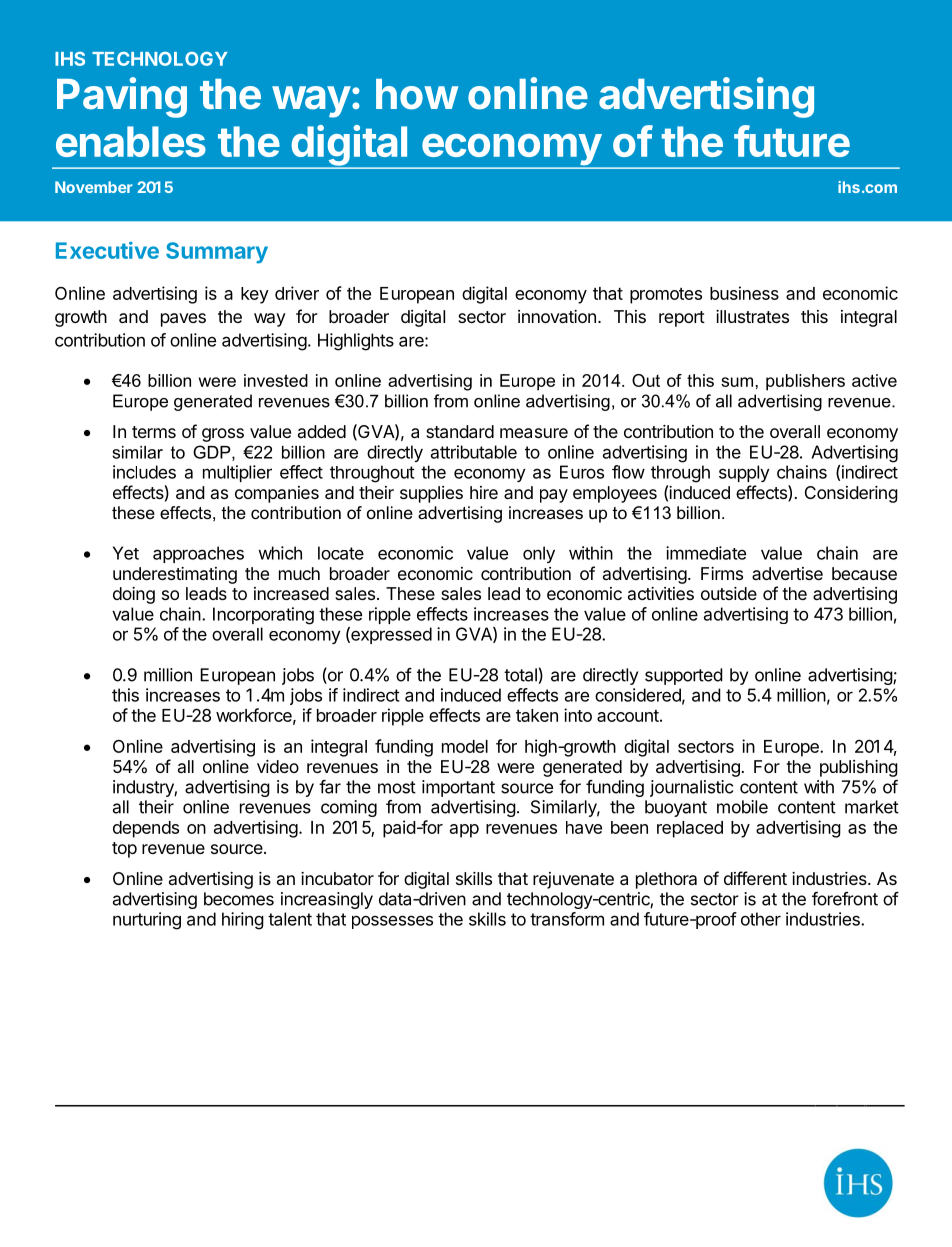  What do you see at coordinates (684, 676) in the page?
I see `supported` at bounding box center [684, 676].
